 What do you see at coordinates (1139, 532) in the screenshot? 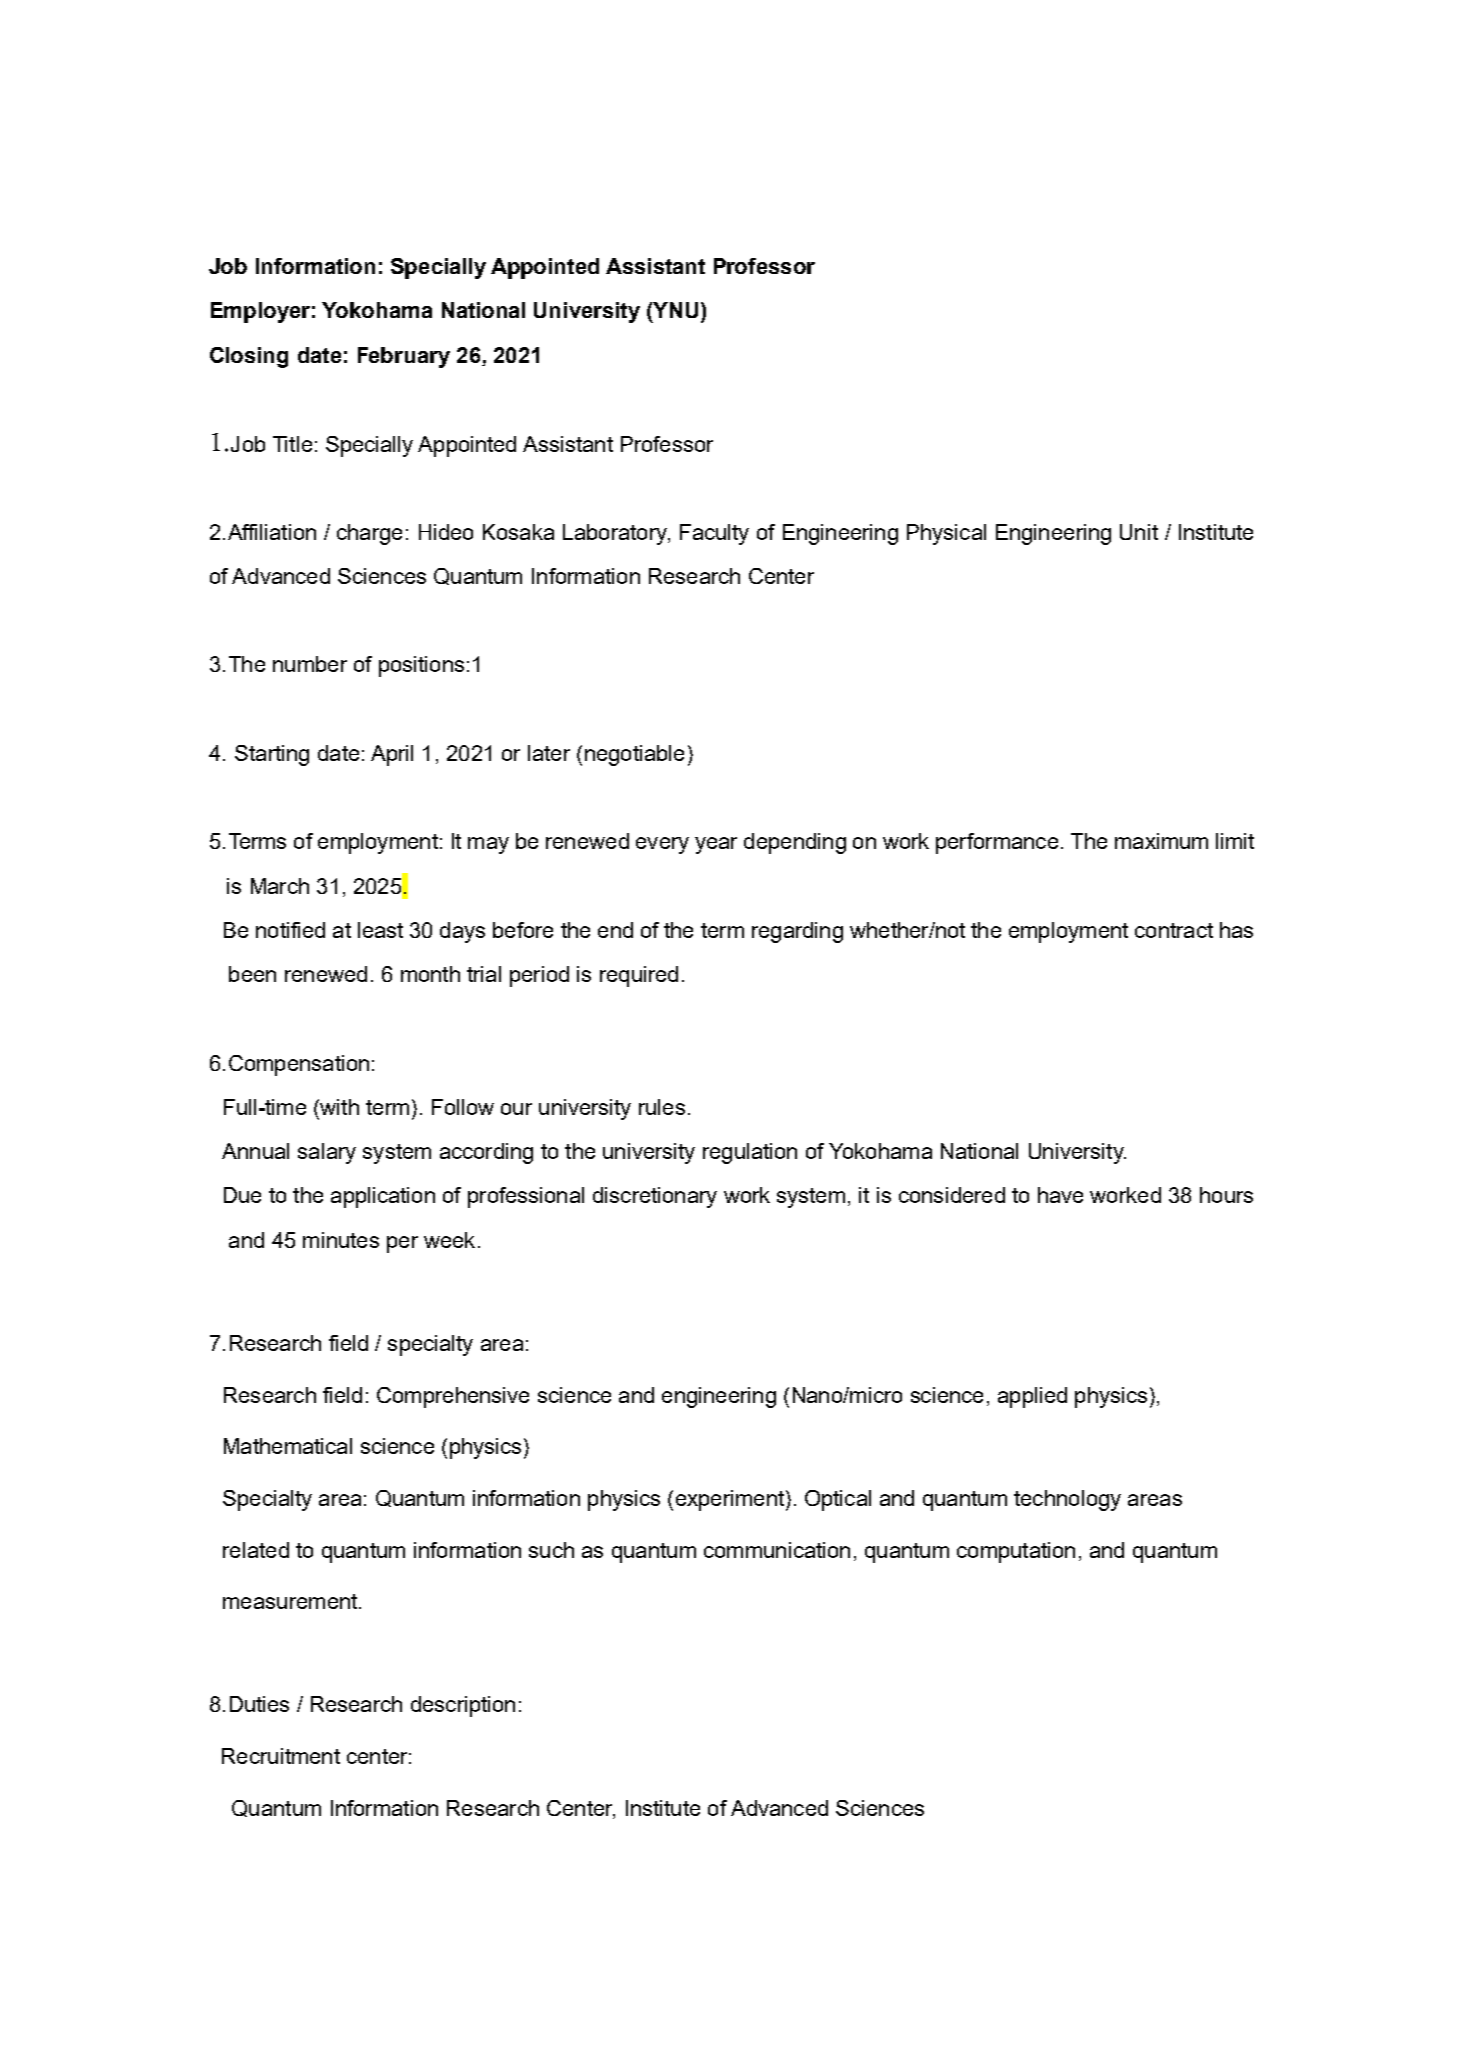
I see `Unit` at bounding box center [1139, 532].
